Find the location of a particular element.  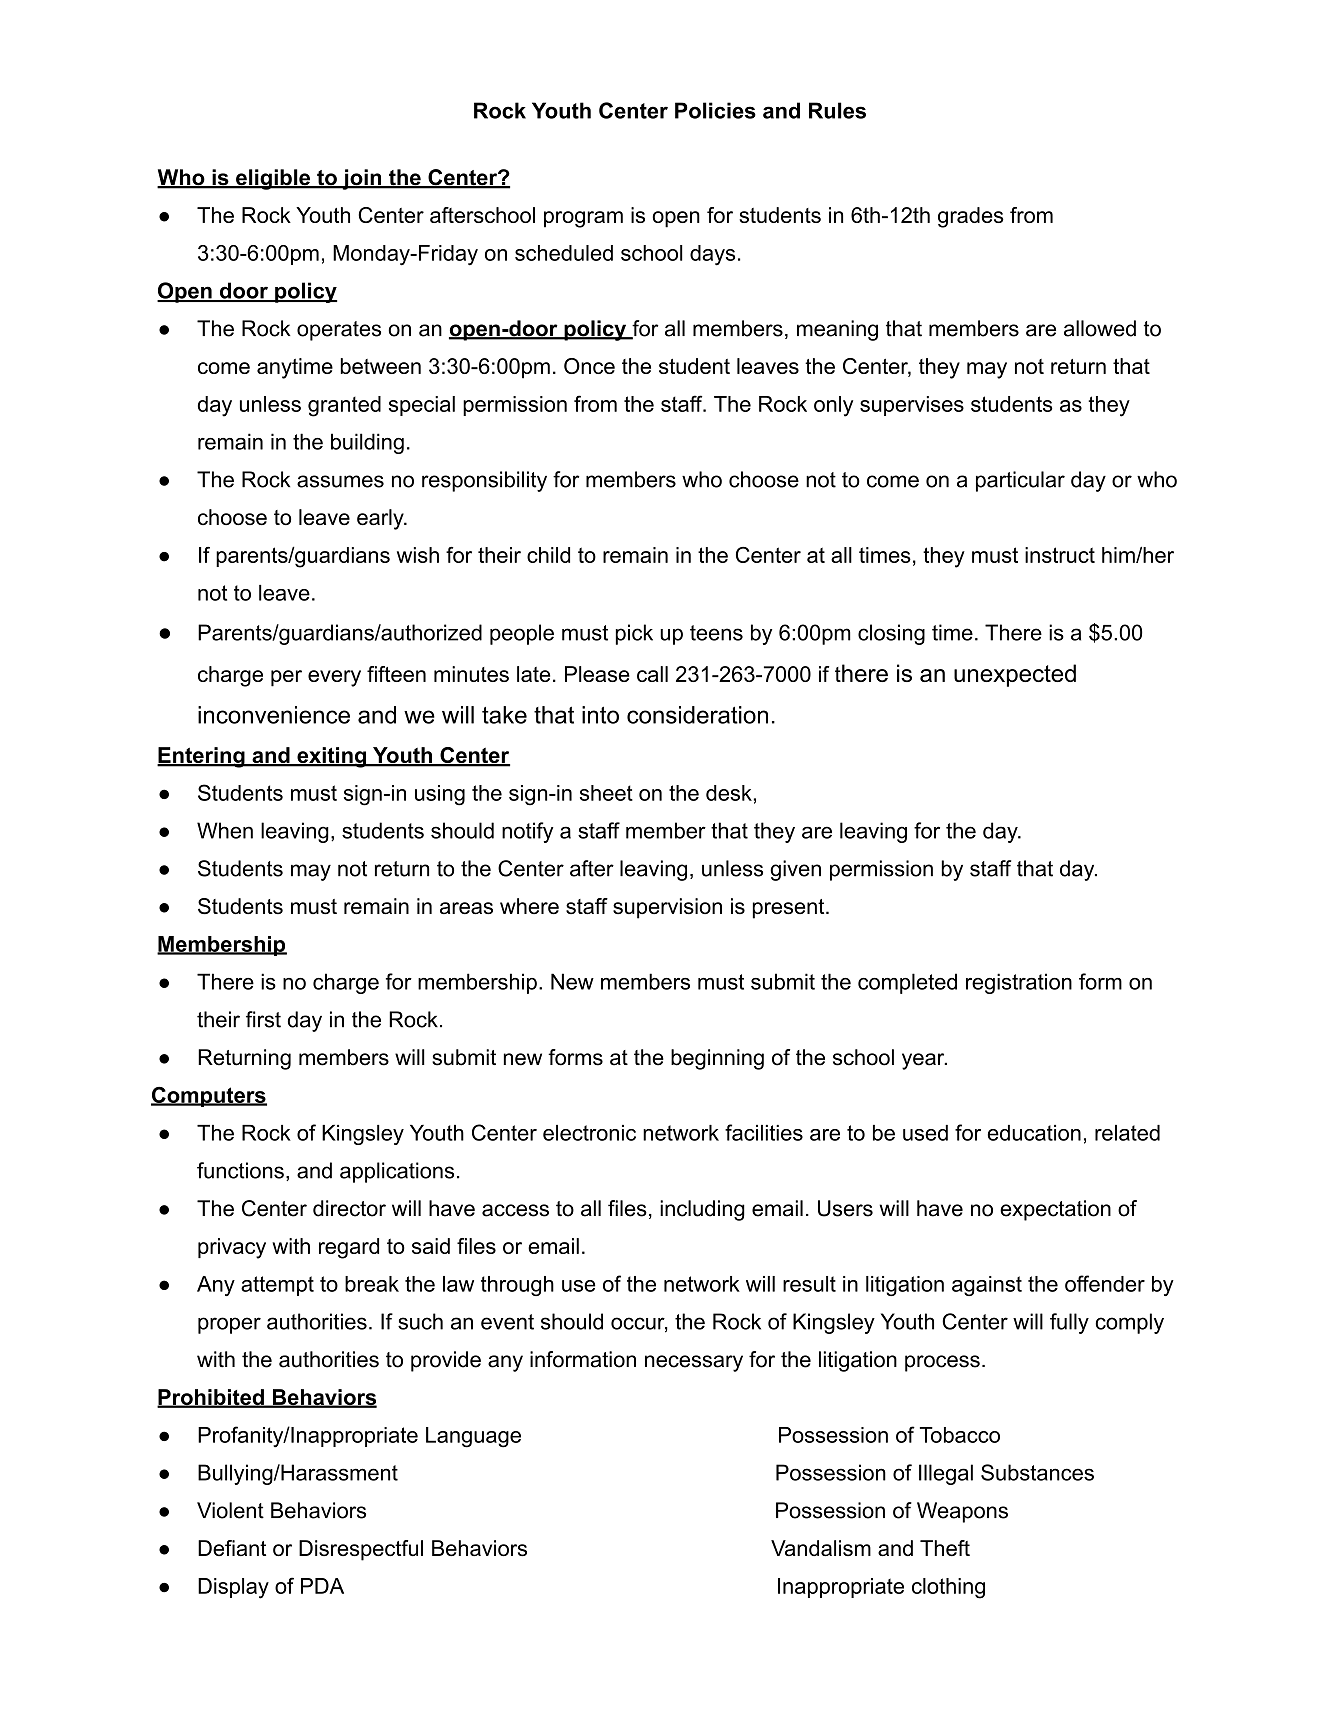

first is located at coordinates (263, 1019).
